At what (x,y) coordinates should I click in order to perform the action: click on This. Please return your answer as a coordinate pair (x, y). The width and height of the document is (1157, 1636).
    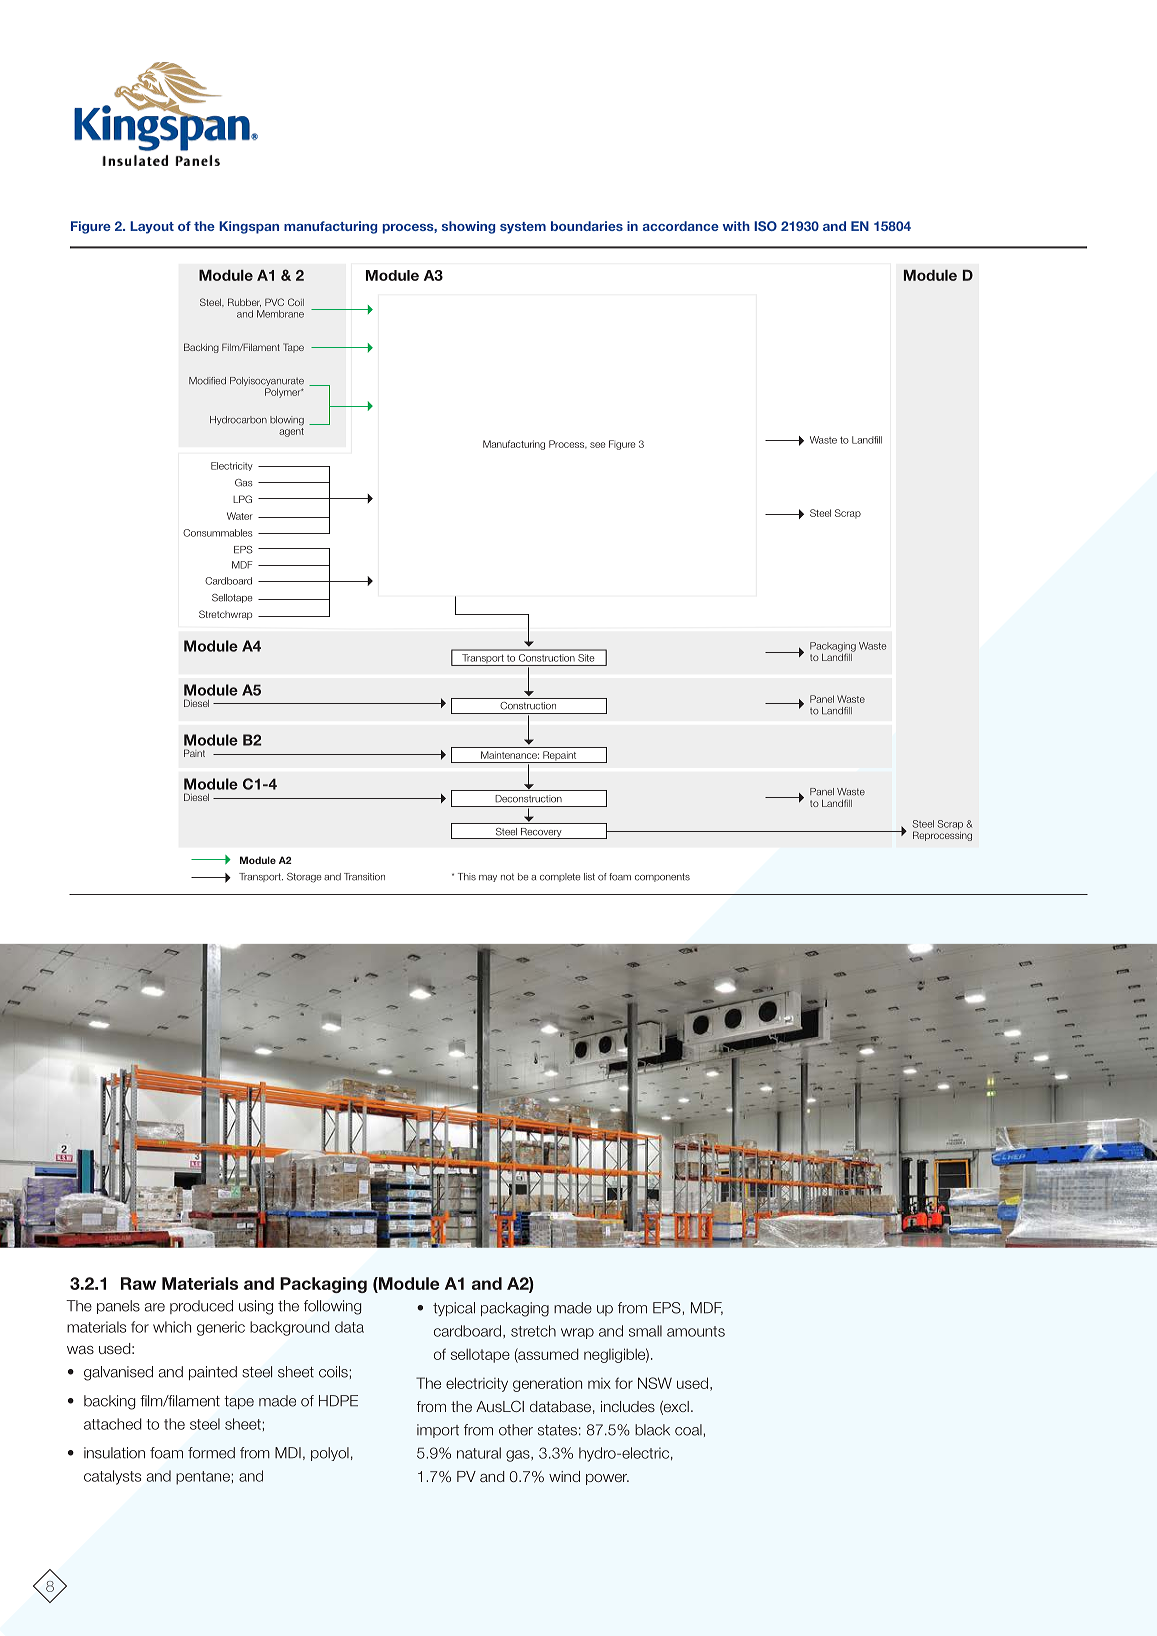
    Looking at the image, I should click on (467, 877).
